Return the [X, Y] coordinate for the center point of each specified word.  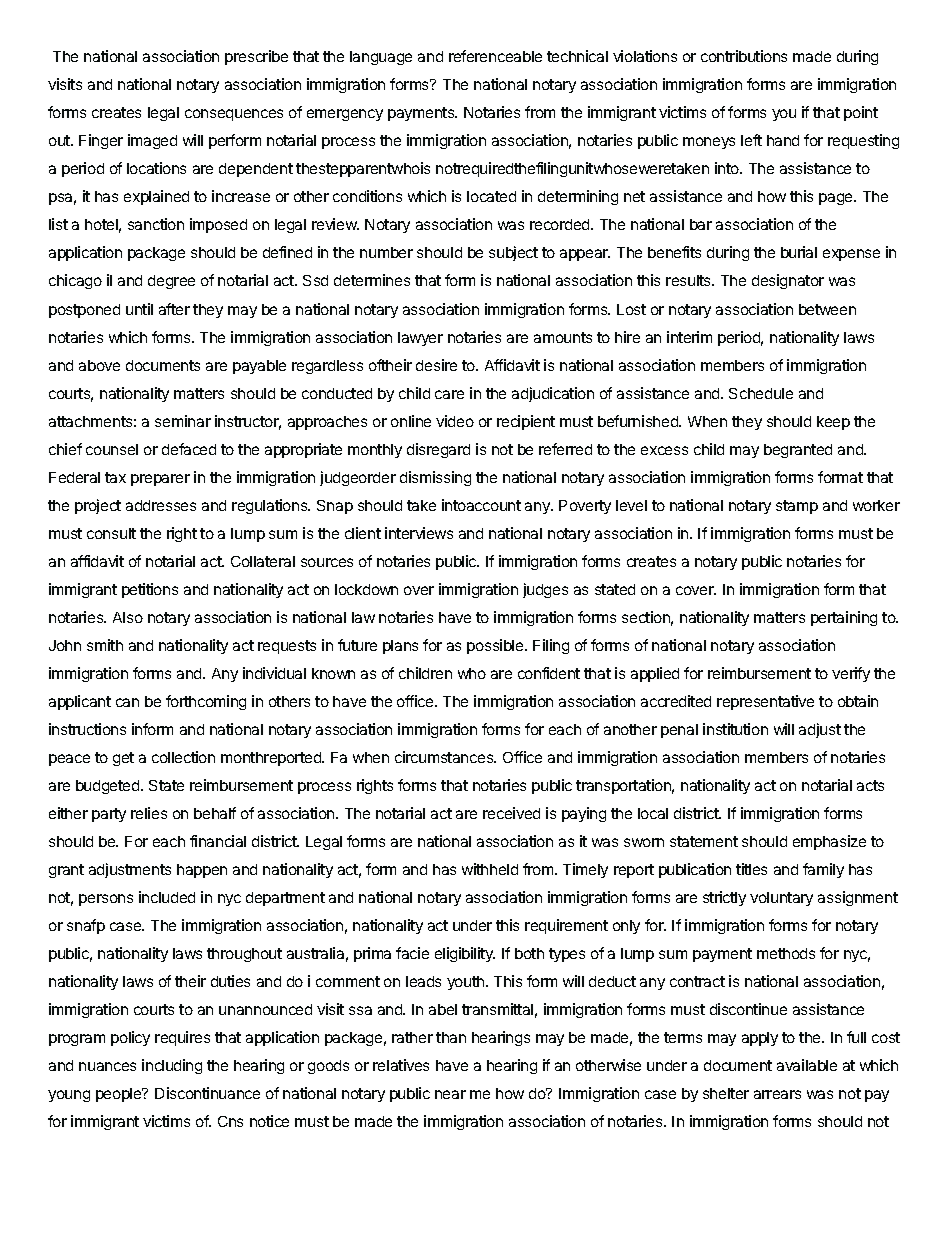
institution [735, 729]
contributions [744, 56]
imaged [152, 141]
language [381, 58]
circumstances [445, 757]
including [172, 1066]
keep [833, 423]
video [455, 421]
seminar [183, 421]
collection [183, 757]
